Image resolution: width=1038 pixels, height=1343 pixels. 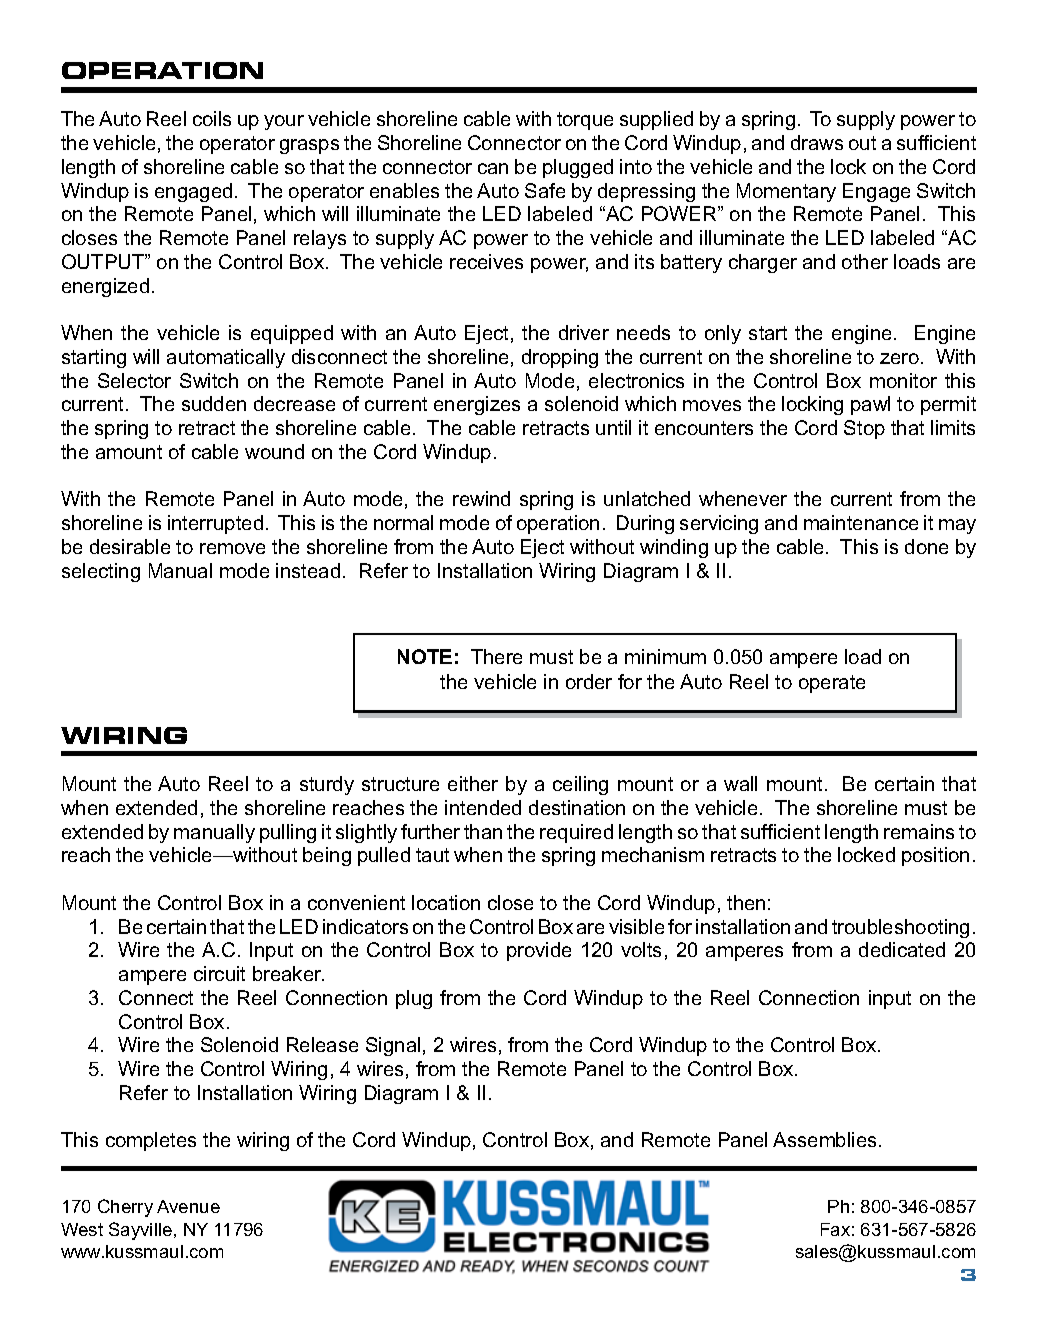 I want to click on Avenue, so click(x=188, y=1206).
